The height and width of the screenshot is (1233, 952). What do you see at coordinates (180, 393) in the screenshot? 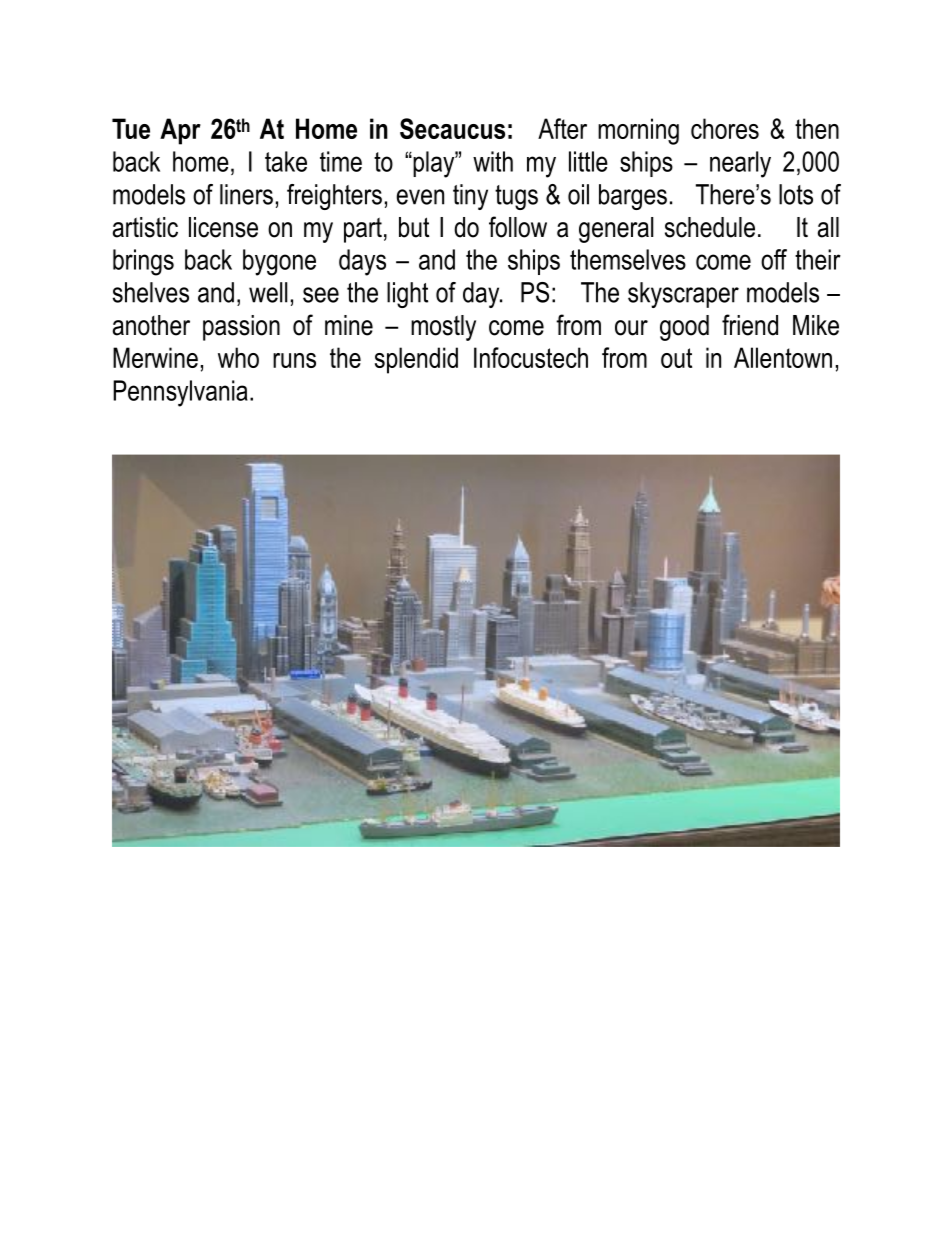
I see `Pennsylvania` at bounding box center [180, 393].
